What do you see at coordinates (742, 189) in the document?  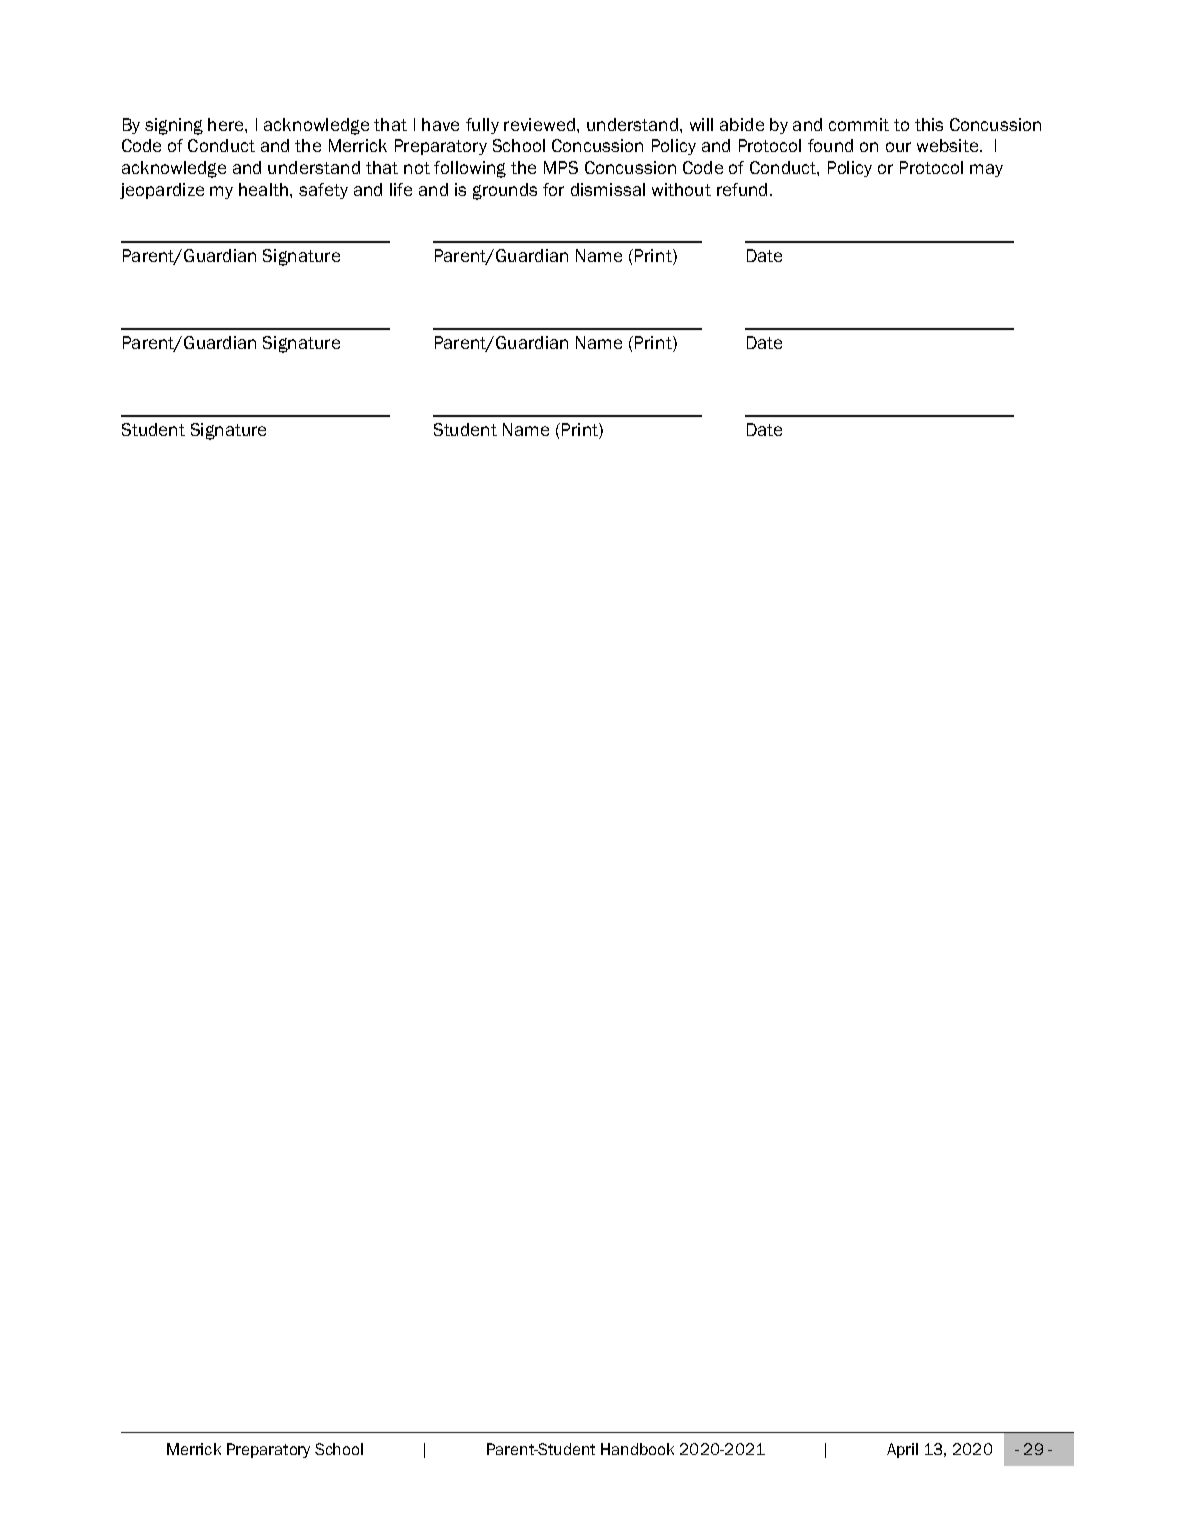 I see `refund` at bounding box center [742, 189].
